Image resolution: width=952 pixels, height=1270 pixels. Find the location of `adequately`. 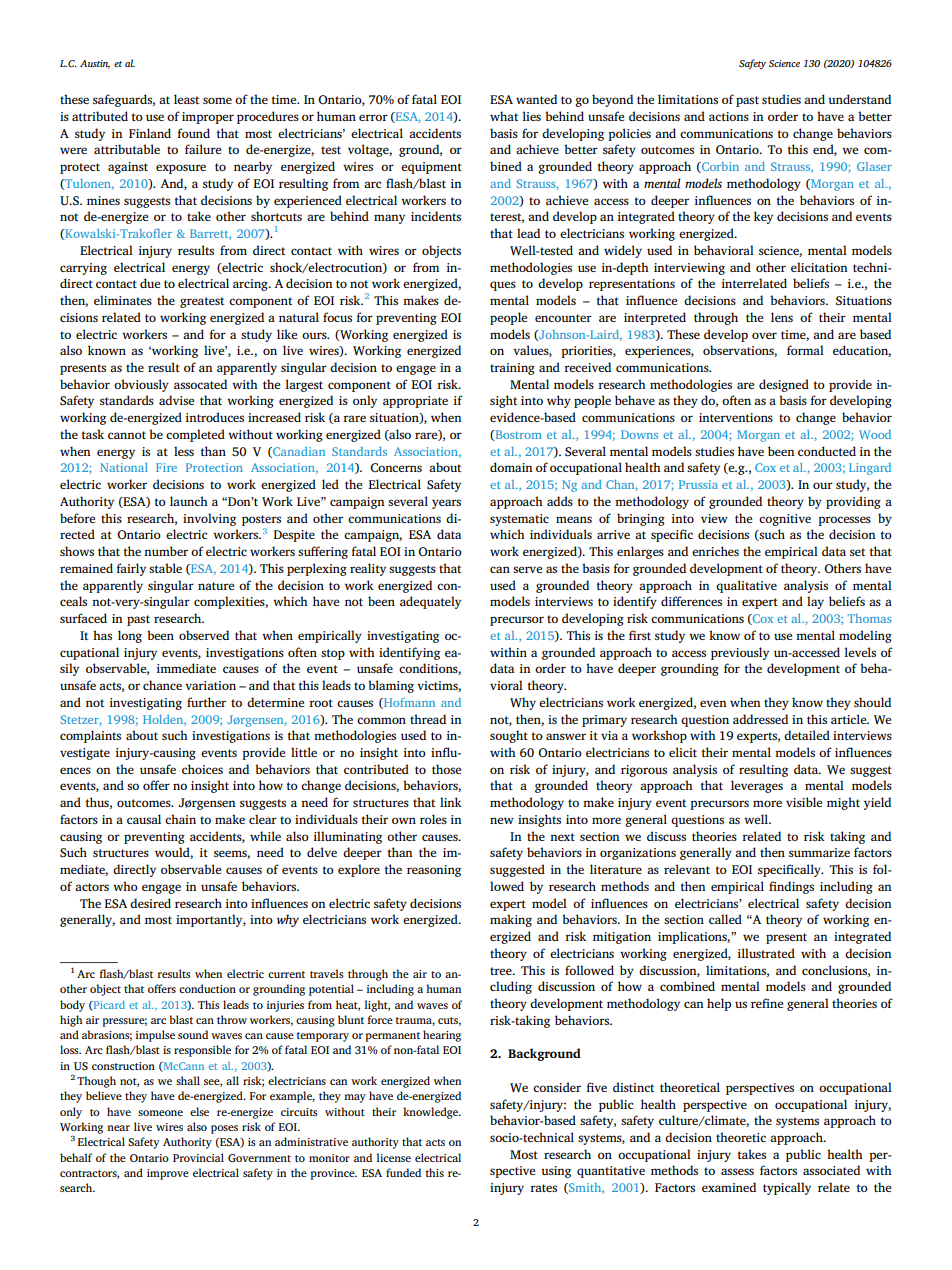

adequately is located at coordinates (430, 602).
